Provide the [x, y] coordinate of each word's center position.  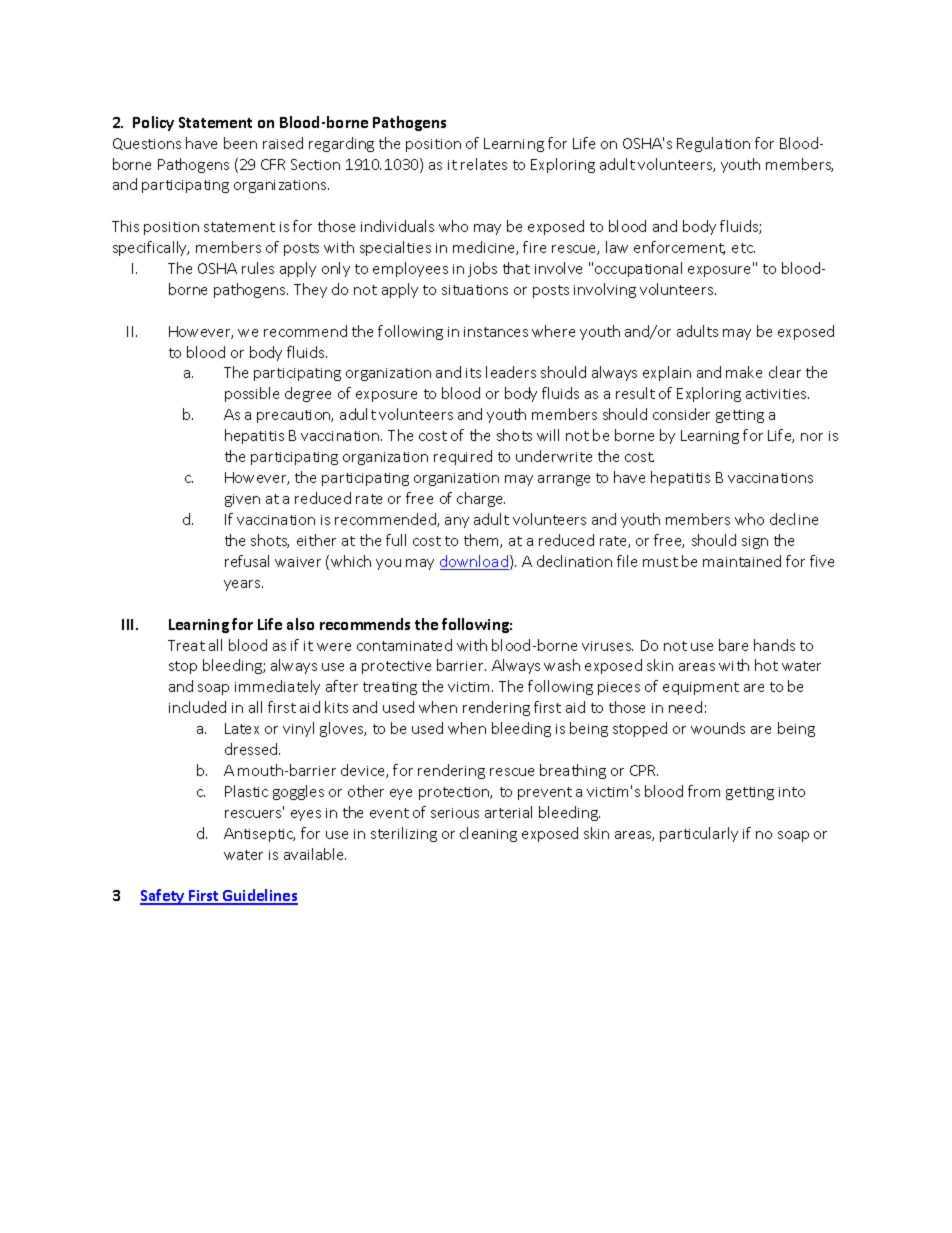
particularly [699, 834]
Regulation [713, 144]
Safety [163, 897]
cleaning [488, 834]
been [240, 143]
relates [484, 164]
